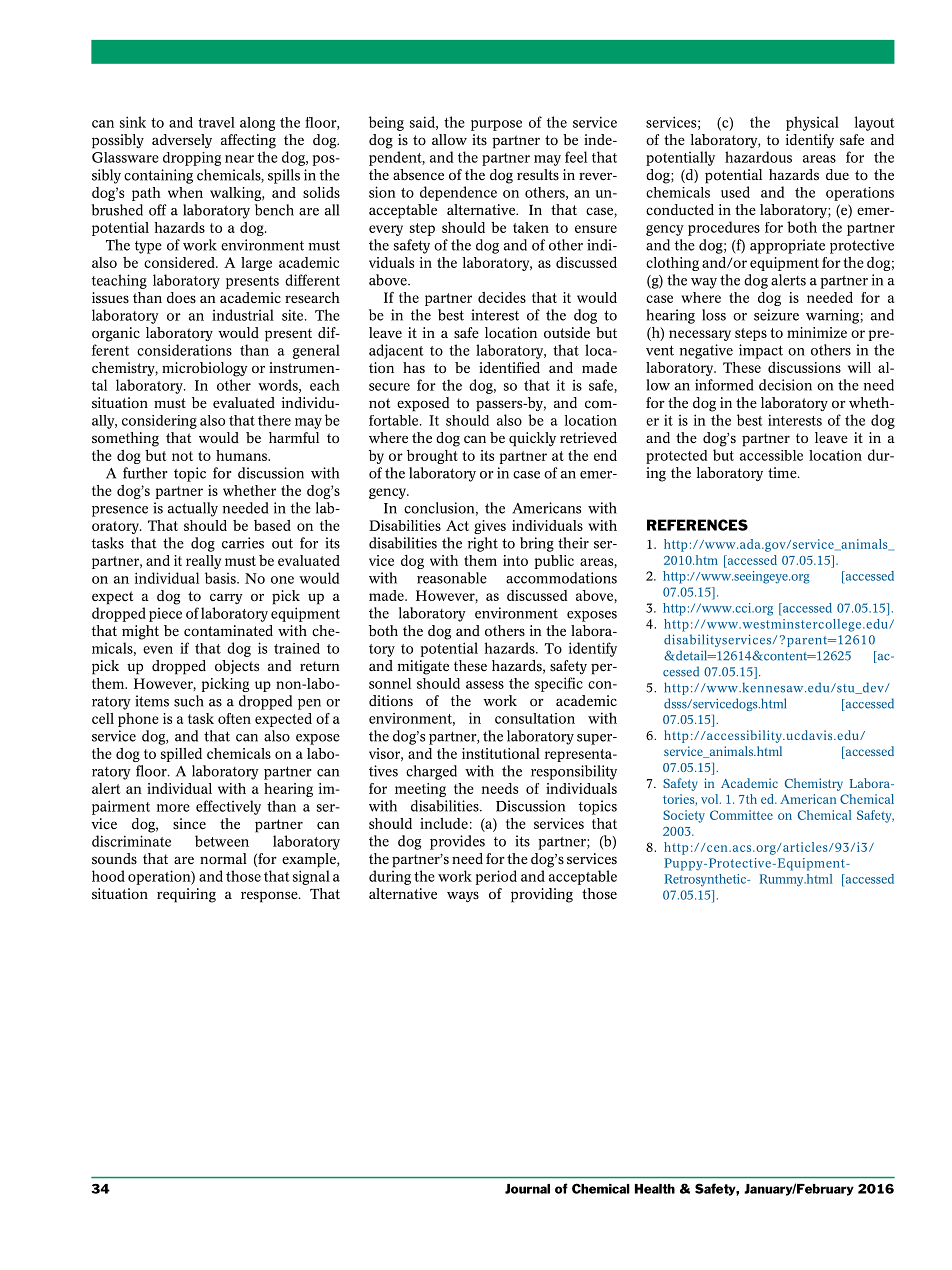  I want to click on Committee, so click(741, 815).
